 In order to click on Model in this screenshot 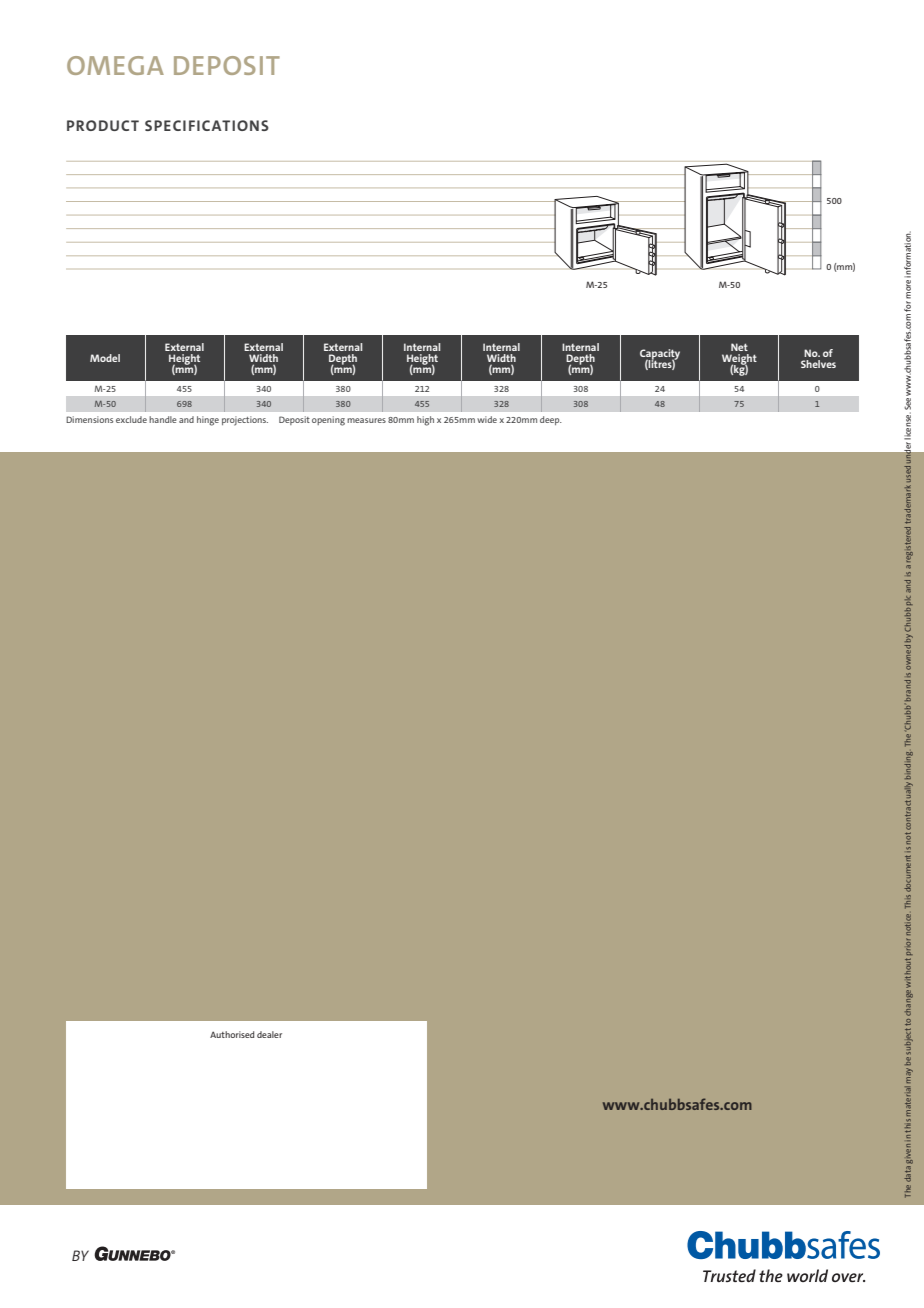, I will do `click(105, 358)`.
